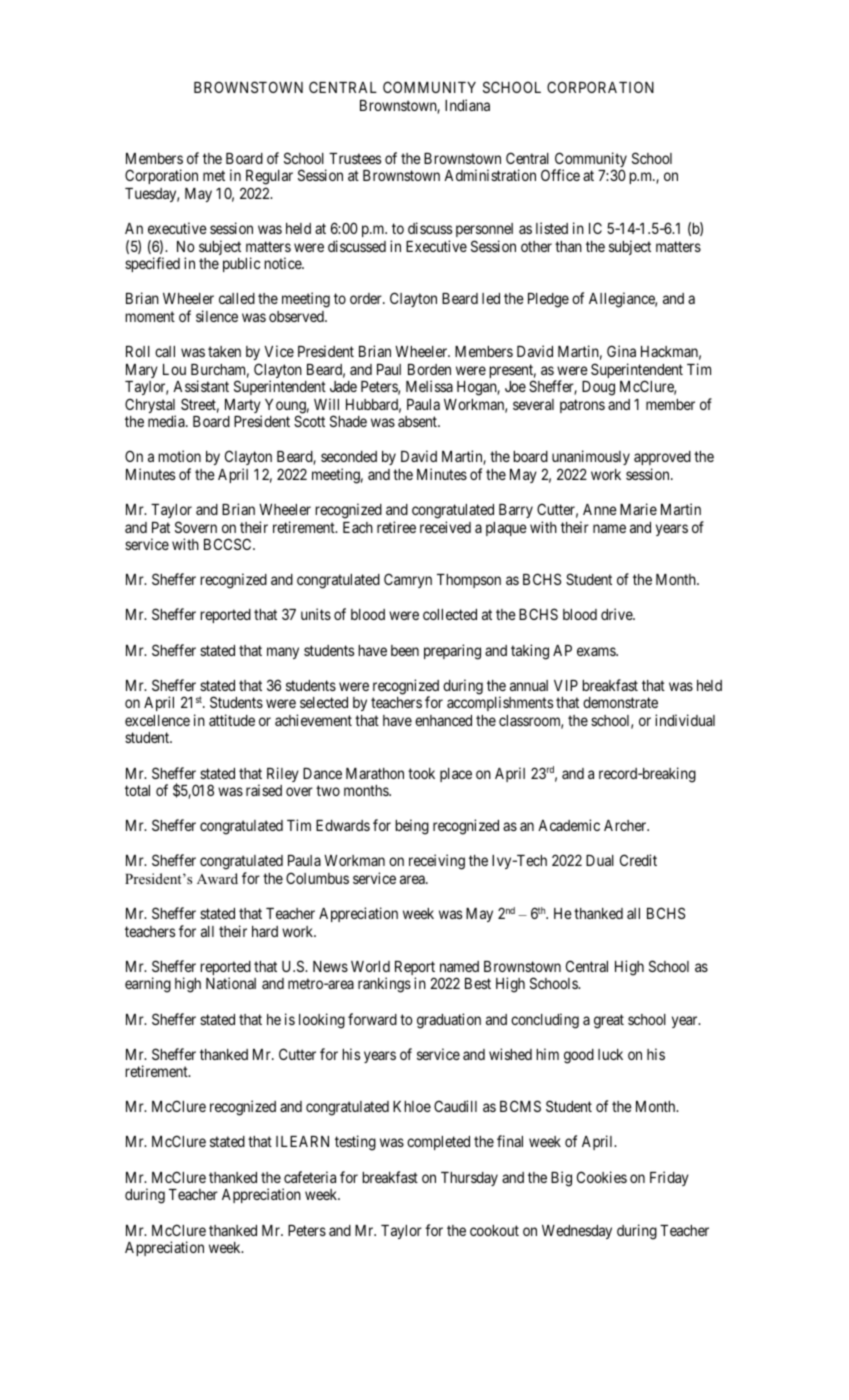 The width and height of the screenshot is (849, 1400). I want to click on demonstrate, so click(620, 702).
